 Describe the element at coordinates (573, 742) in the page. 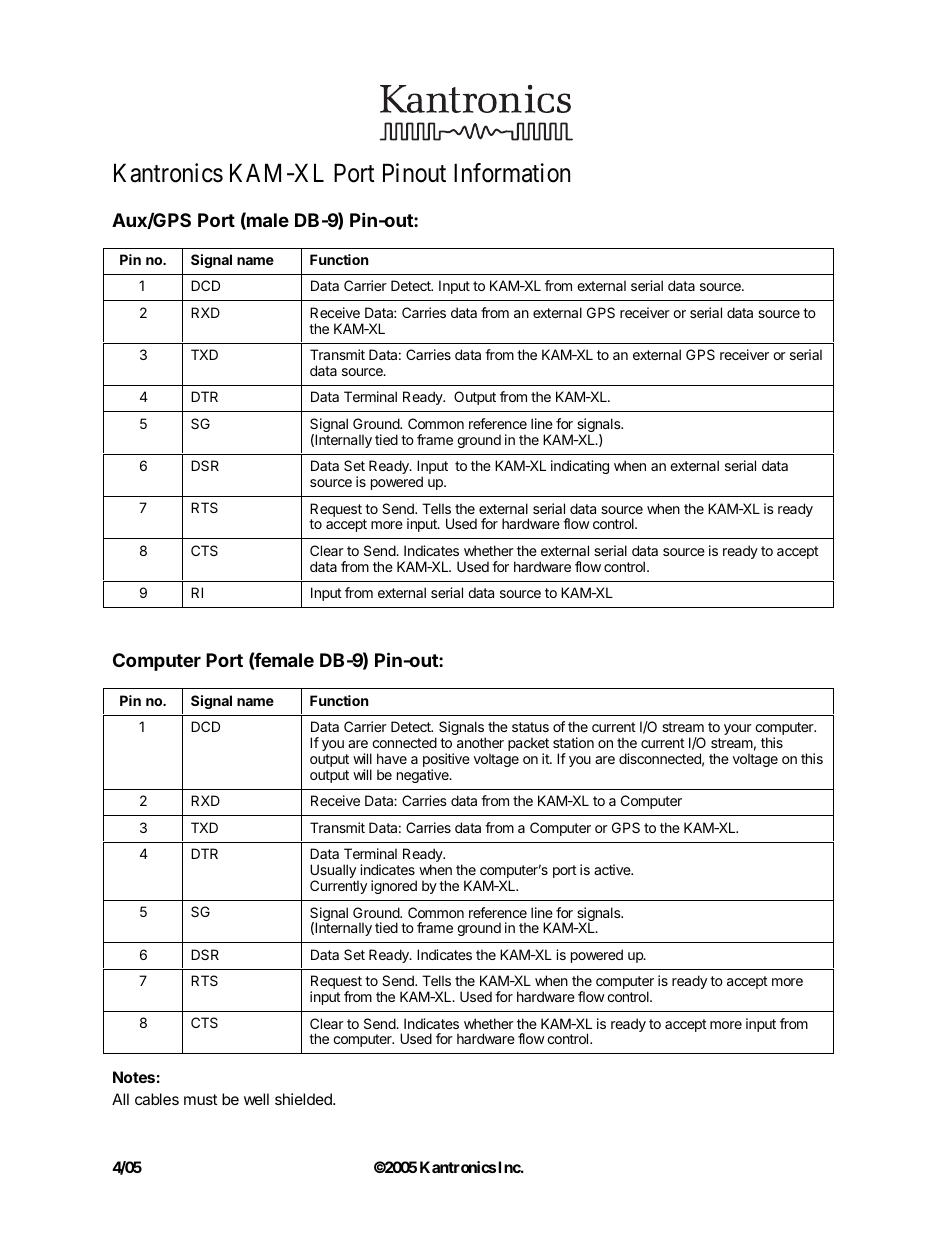

I see `station` at that location.
